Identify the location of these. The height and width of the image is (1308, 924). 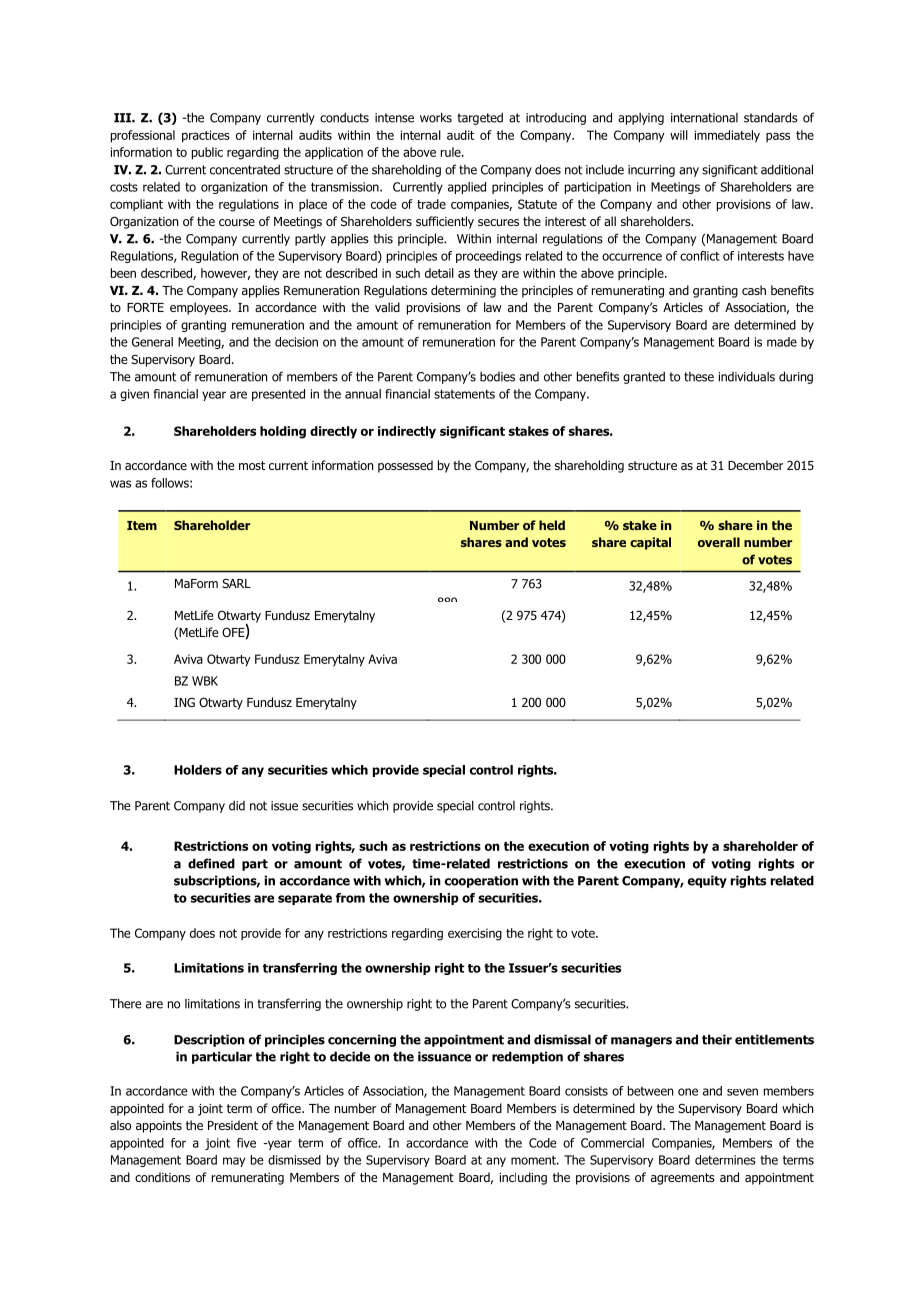
(699, 377).
